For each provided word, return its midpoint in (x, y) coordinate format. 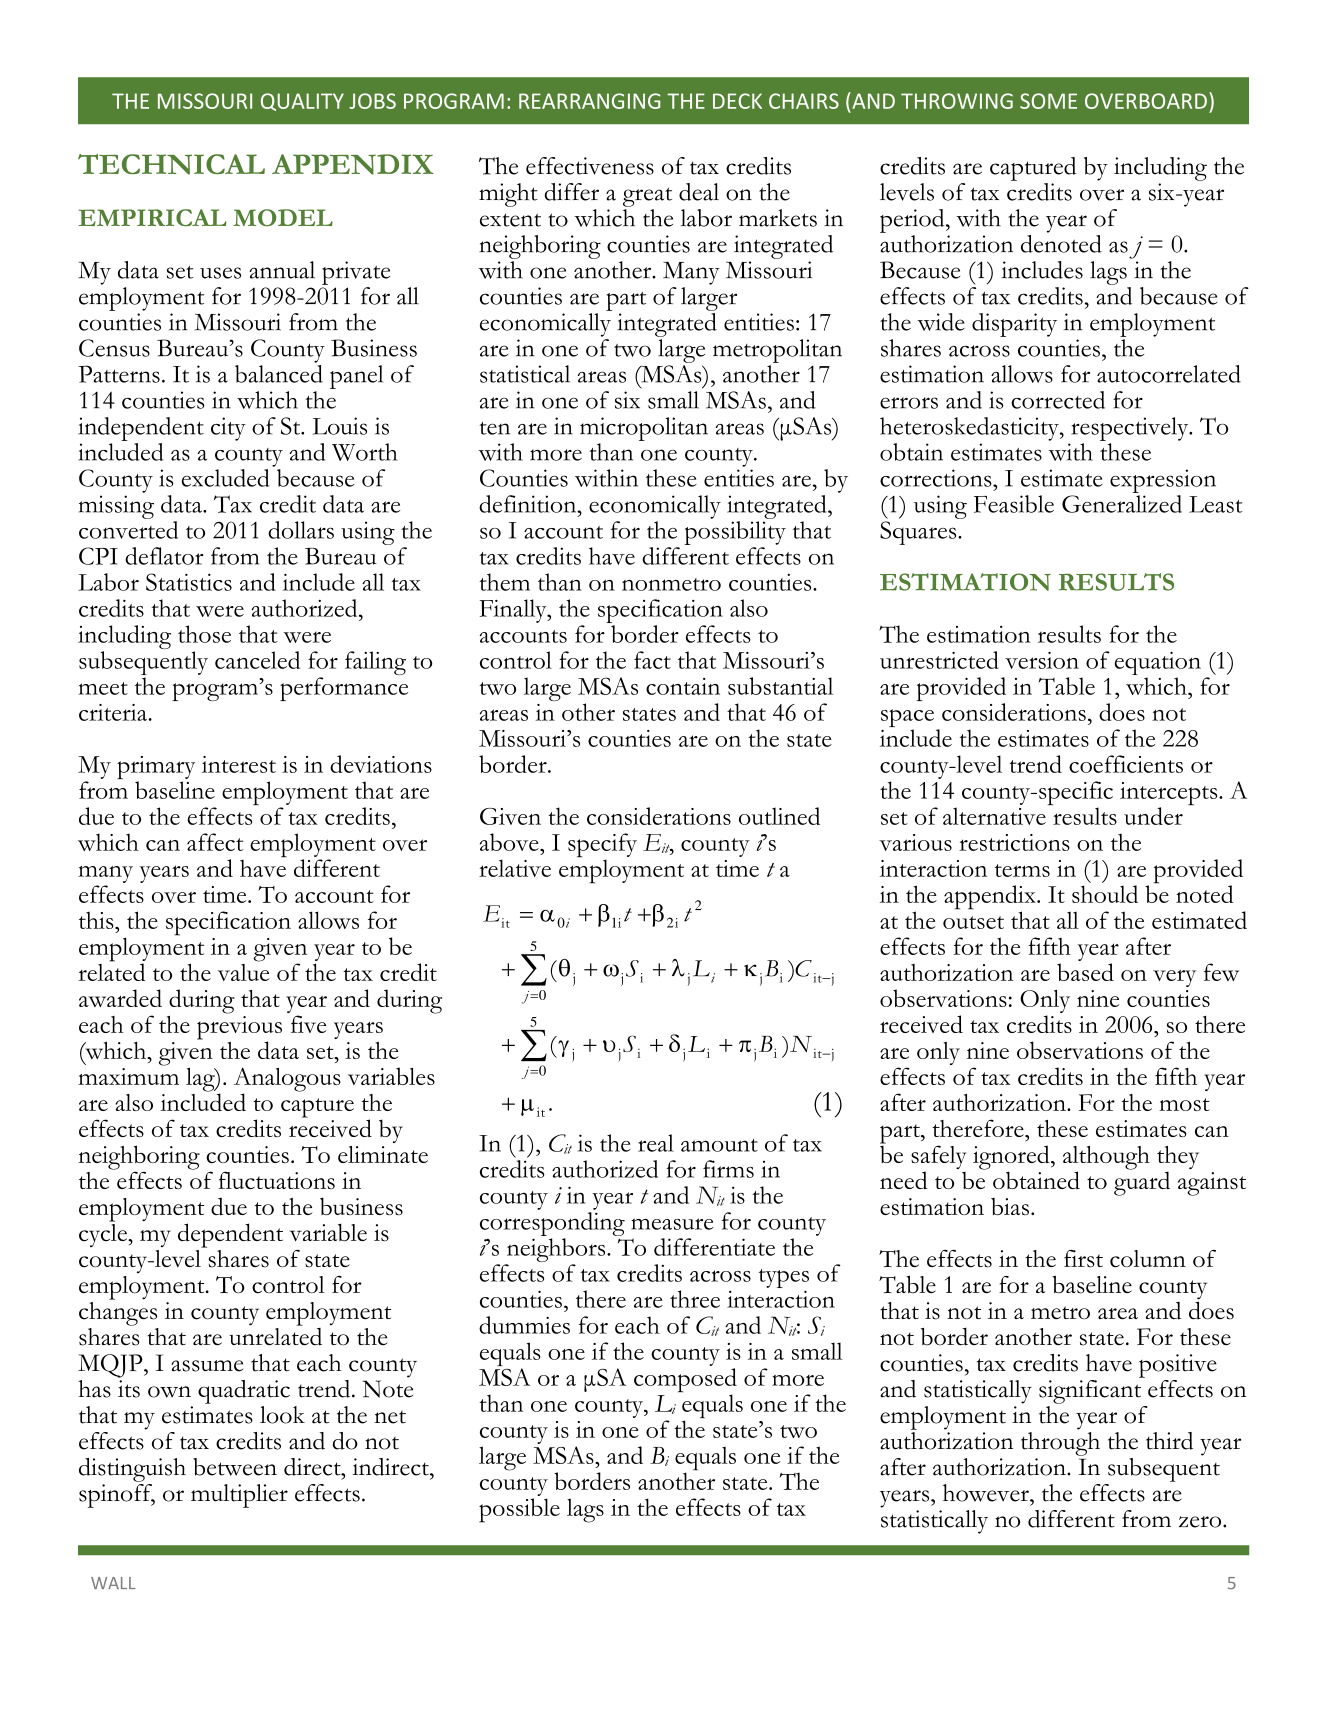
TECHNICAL (171, 164)
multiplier (239, 1496)
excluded (225, 478)
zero (1201, 1522)
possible (519, 1510)
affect (215, 842)
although (1106, 1159)
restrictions (1014, 842)
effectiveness (590, 166)
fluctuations (277, 1180)
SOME (1048, 101)
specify (602, 846)
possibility (735, 533)
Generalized (1122, 504)
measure (672, 1224)
